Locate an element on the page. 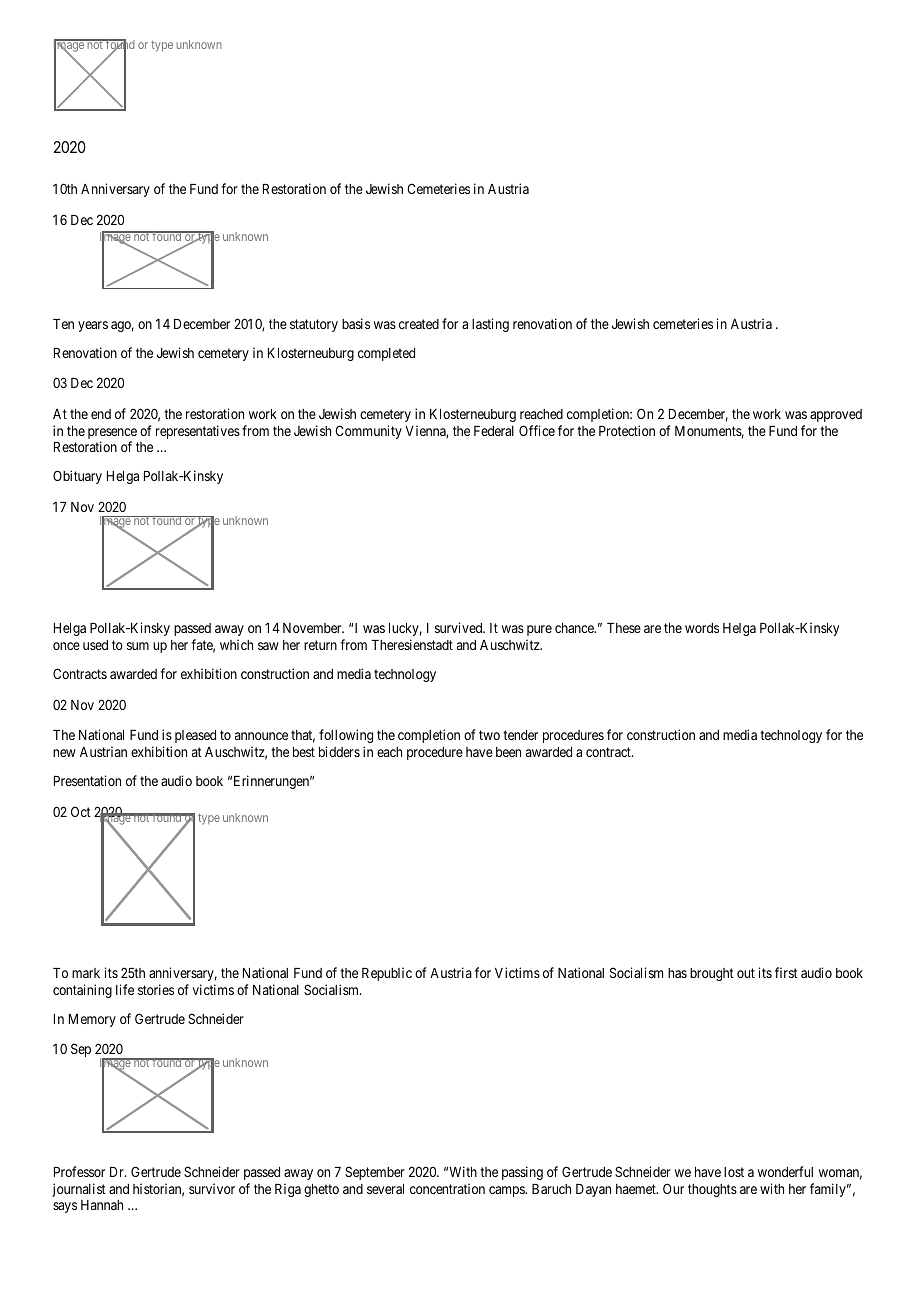 This image has width=924, height=1308. survivor is located at coordinates (212, 1188).
